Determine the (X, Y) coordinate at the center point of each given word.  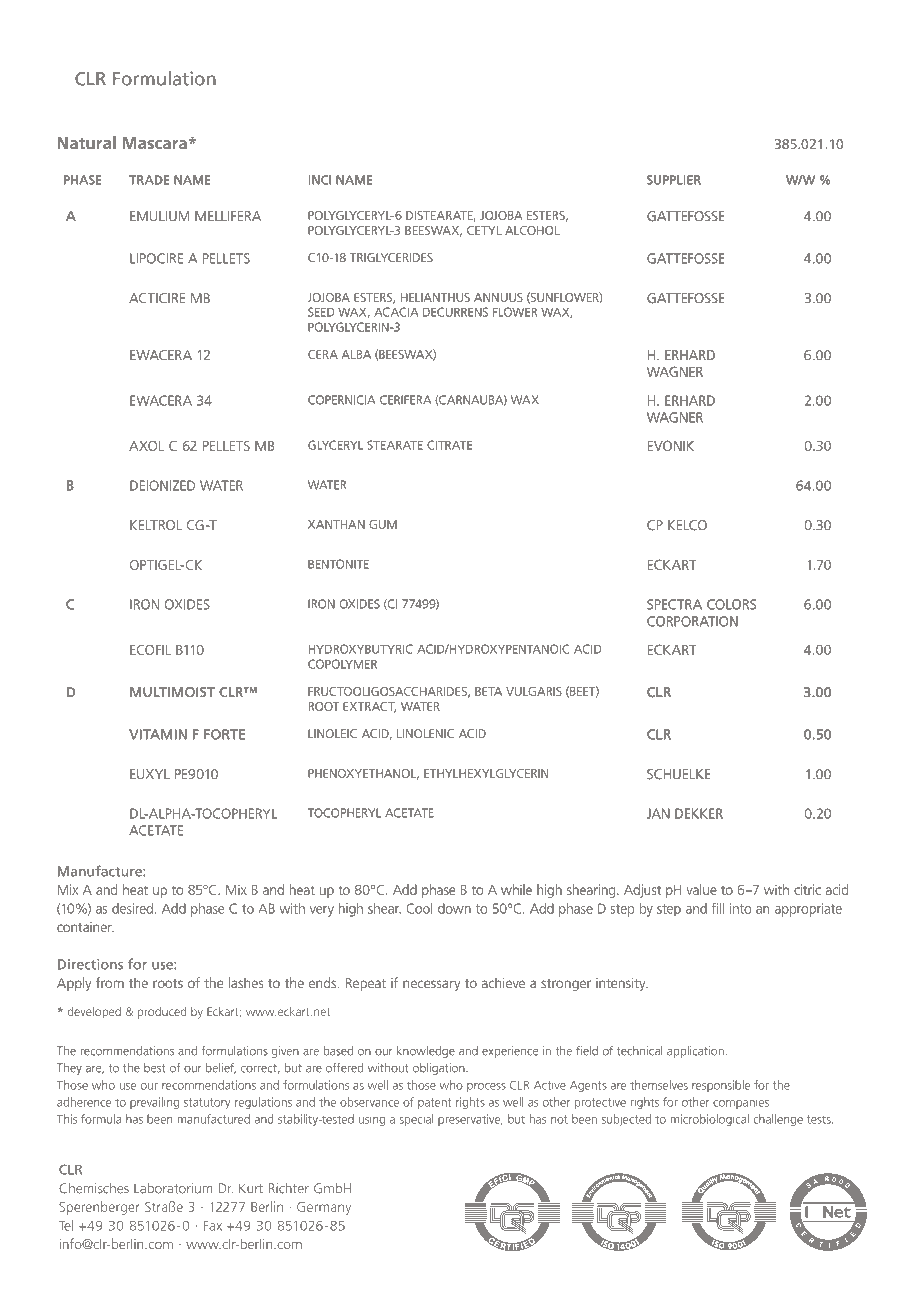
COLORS (731, 604)
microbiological (709, 1120)
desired (132, 908)
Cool (420, 908)
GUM (383, 524)
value (702, 889)
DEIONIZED (162, 485)
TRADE (149, 180)
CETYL (484, 230)
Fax (213, 1226)
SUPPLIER (674, 180)
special (417, 1120)
